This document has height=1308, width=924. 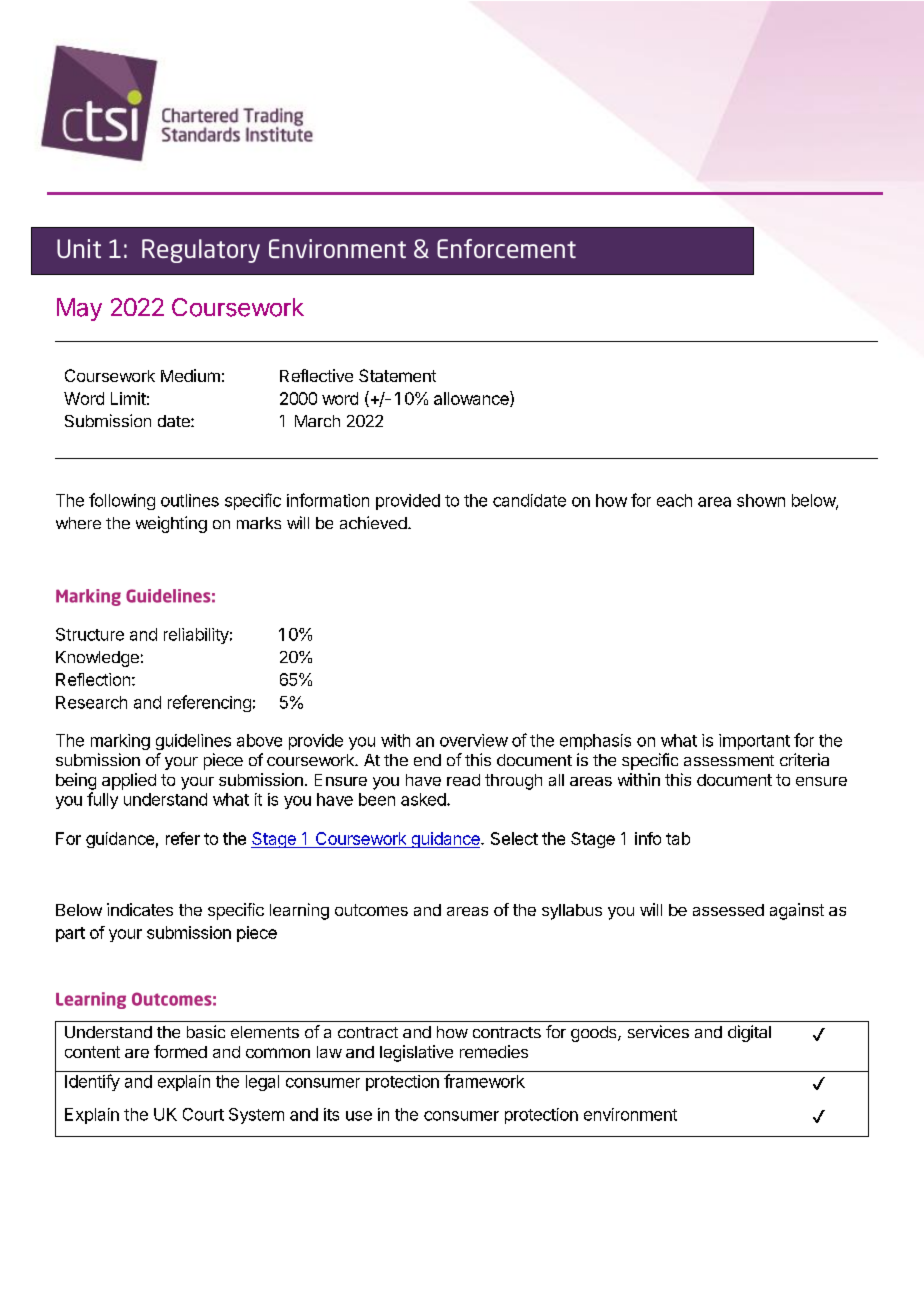 I want to click on guidelines, so click(x=193, y=742).
